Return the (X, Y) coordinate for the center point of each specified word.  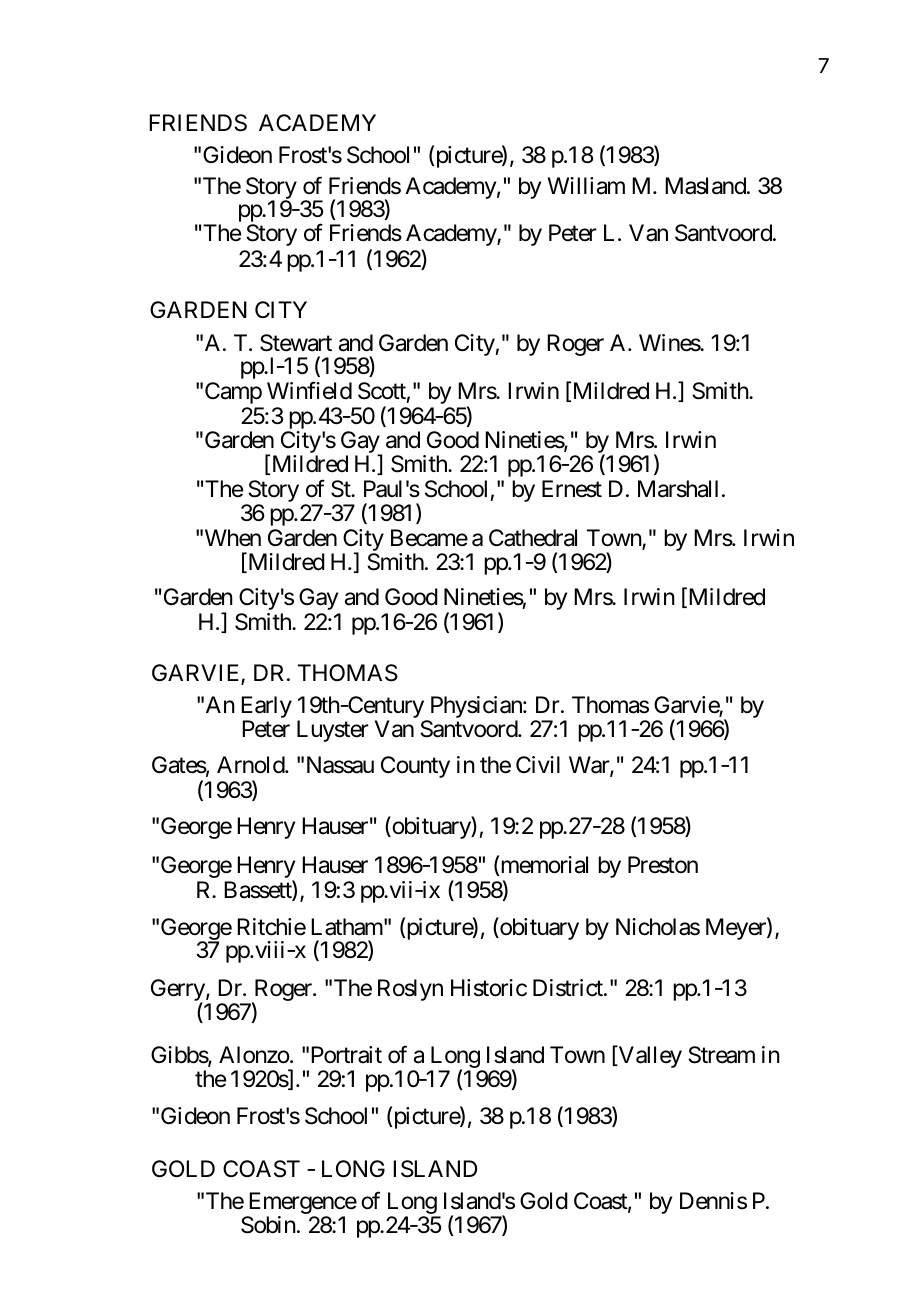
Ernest (572, 489)
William (586, 186)
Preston (663, 865)
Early (266, 708)
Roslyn (410, 990)
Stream (721, 1055)
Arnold (251, 765)
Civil (538, 764)
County (415, 767)
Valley (649, 1057)
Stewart (296, 343)
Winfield (309, 390)
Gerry (178, 991)
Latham (347, 927)
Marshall (678, 489)
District (569, 988)
